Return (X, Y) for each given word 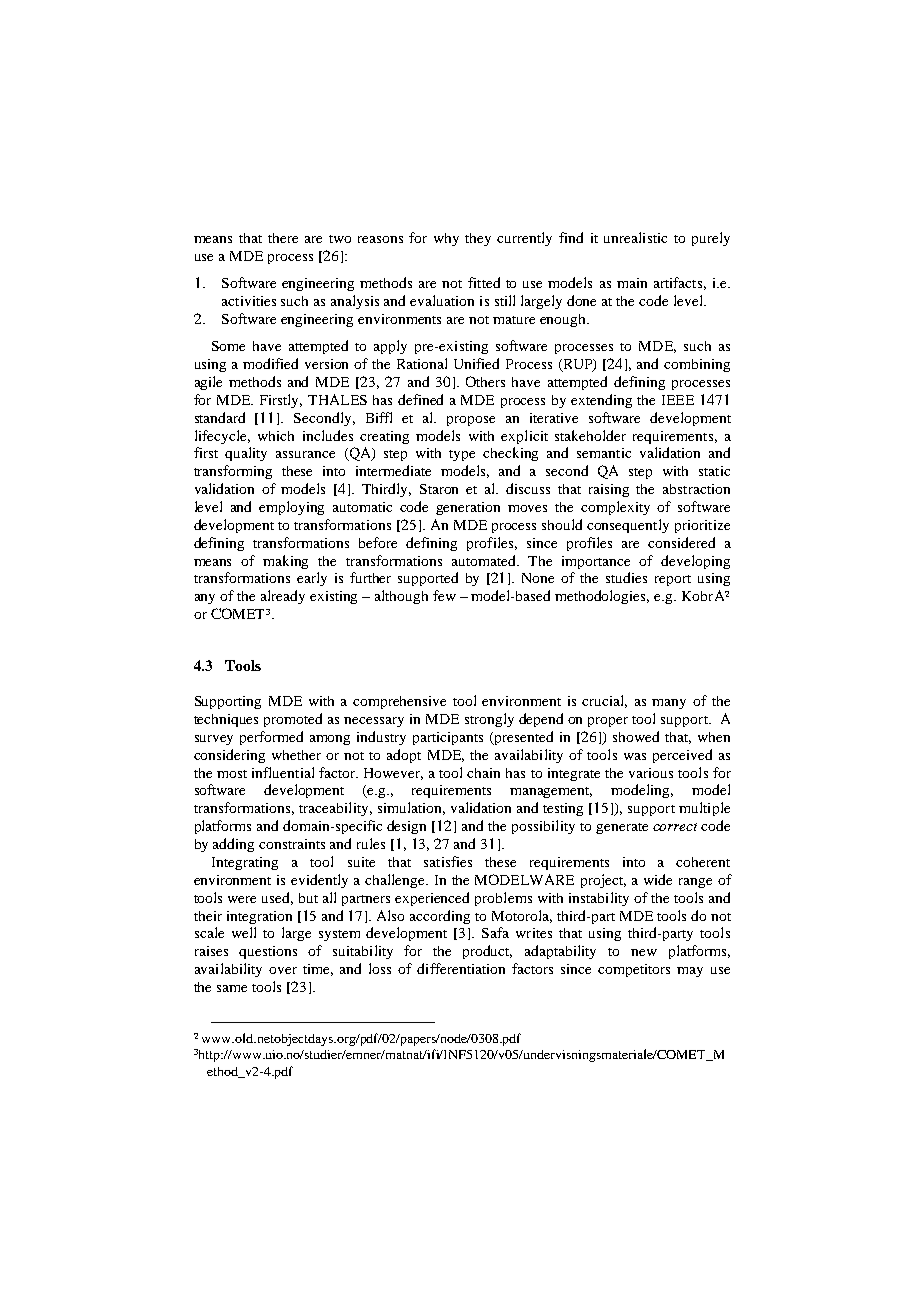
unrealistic (635, 237)
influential (283, 772)
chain (483, 773)
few (444, 595)
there (283, 238)
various (651, 773)
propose (471, 421)
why (446, 239)
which (276, 436)
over (283, 970)
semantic (604, 453)
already (283, 597)
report (673, 580)
